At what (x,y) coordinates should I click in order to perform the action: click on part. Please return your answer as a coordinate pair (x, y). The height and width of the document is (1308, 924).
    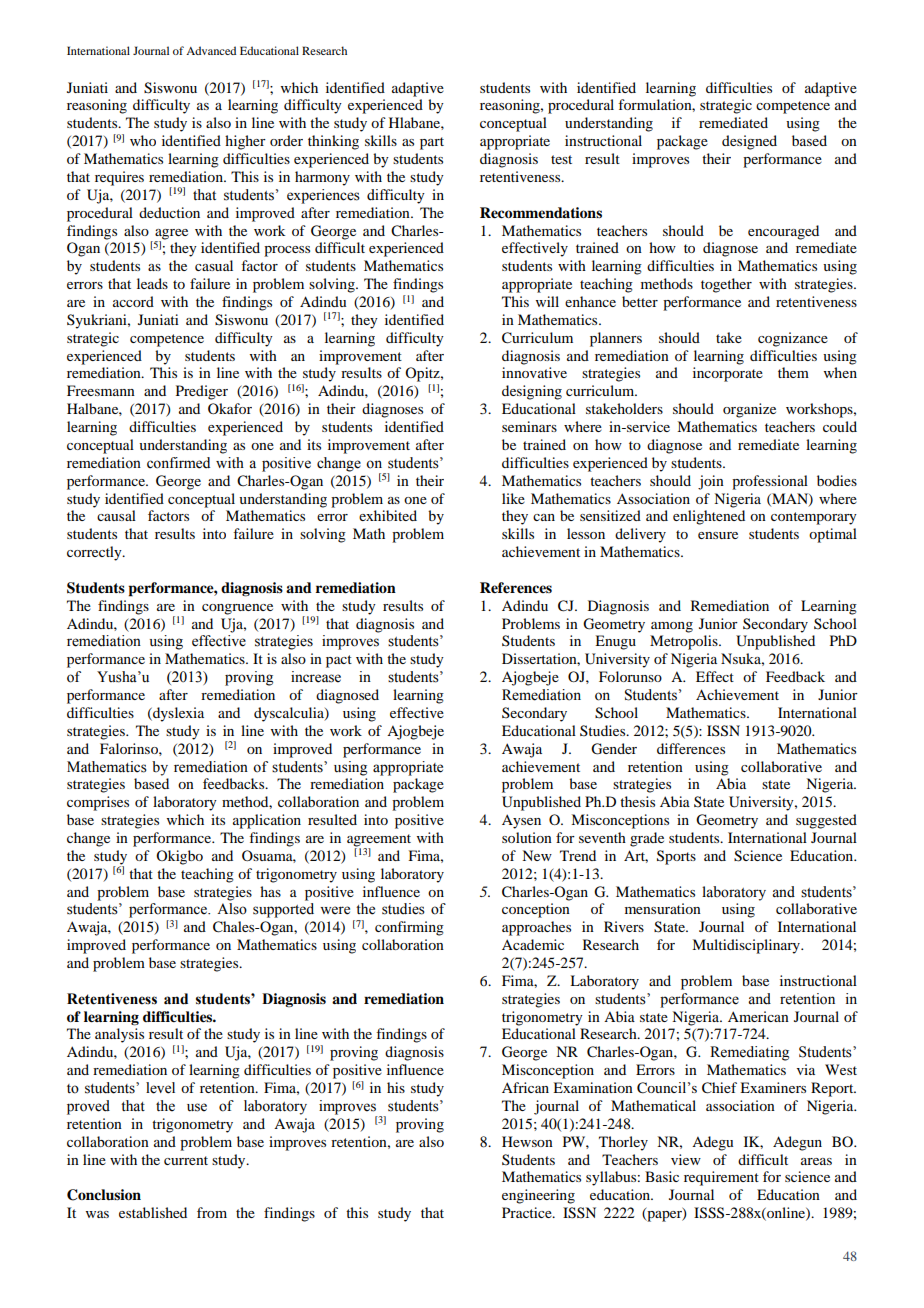
    Looking at the image, I should click on (432, 143).
